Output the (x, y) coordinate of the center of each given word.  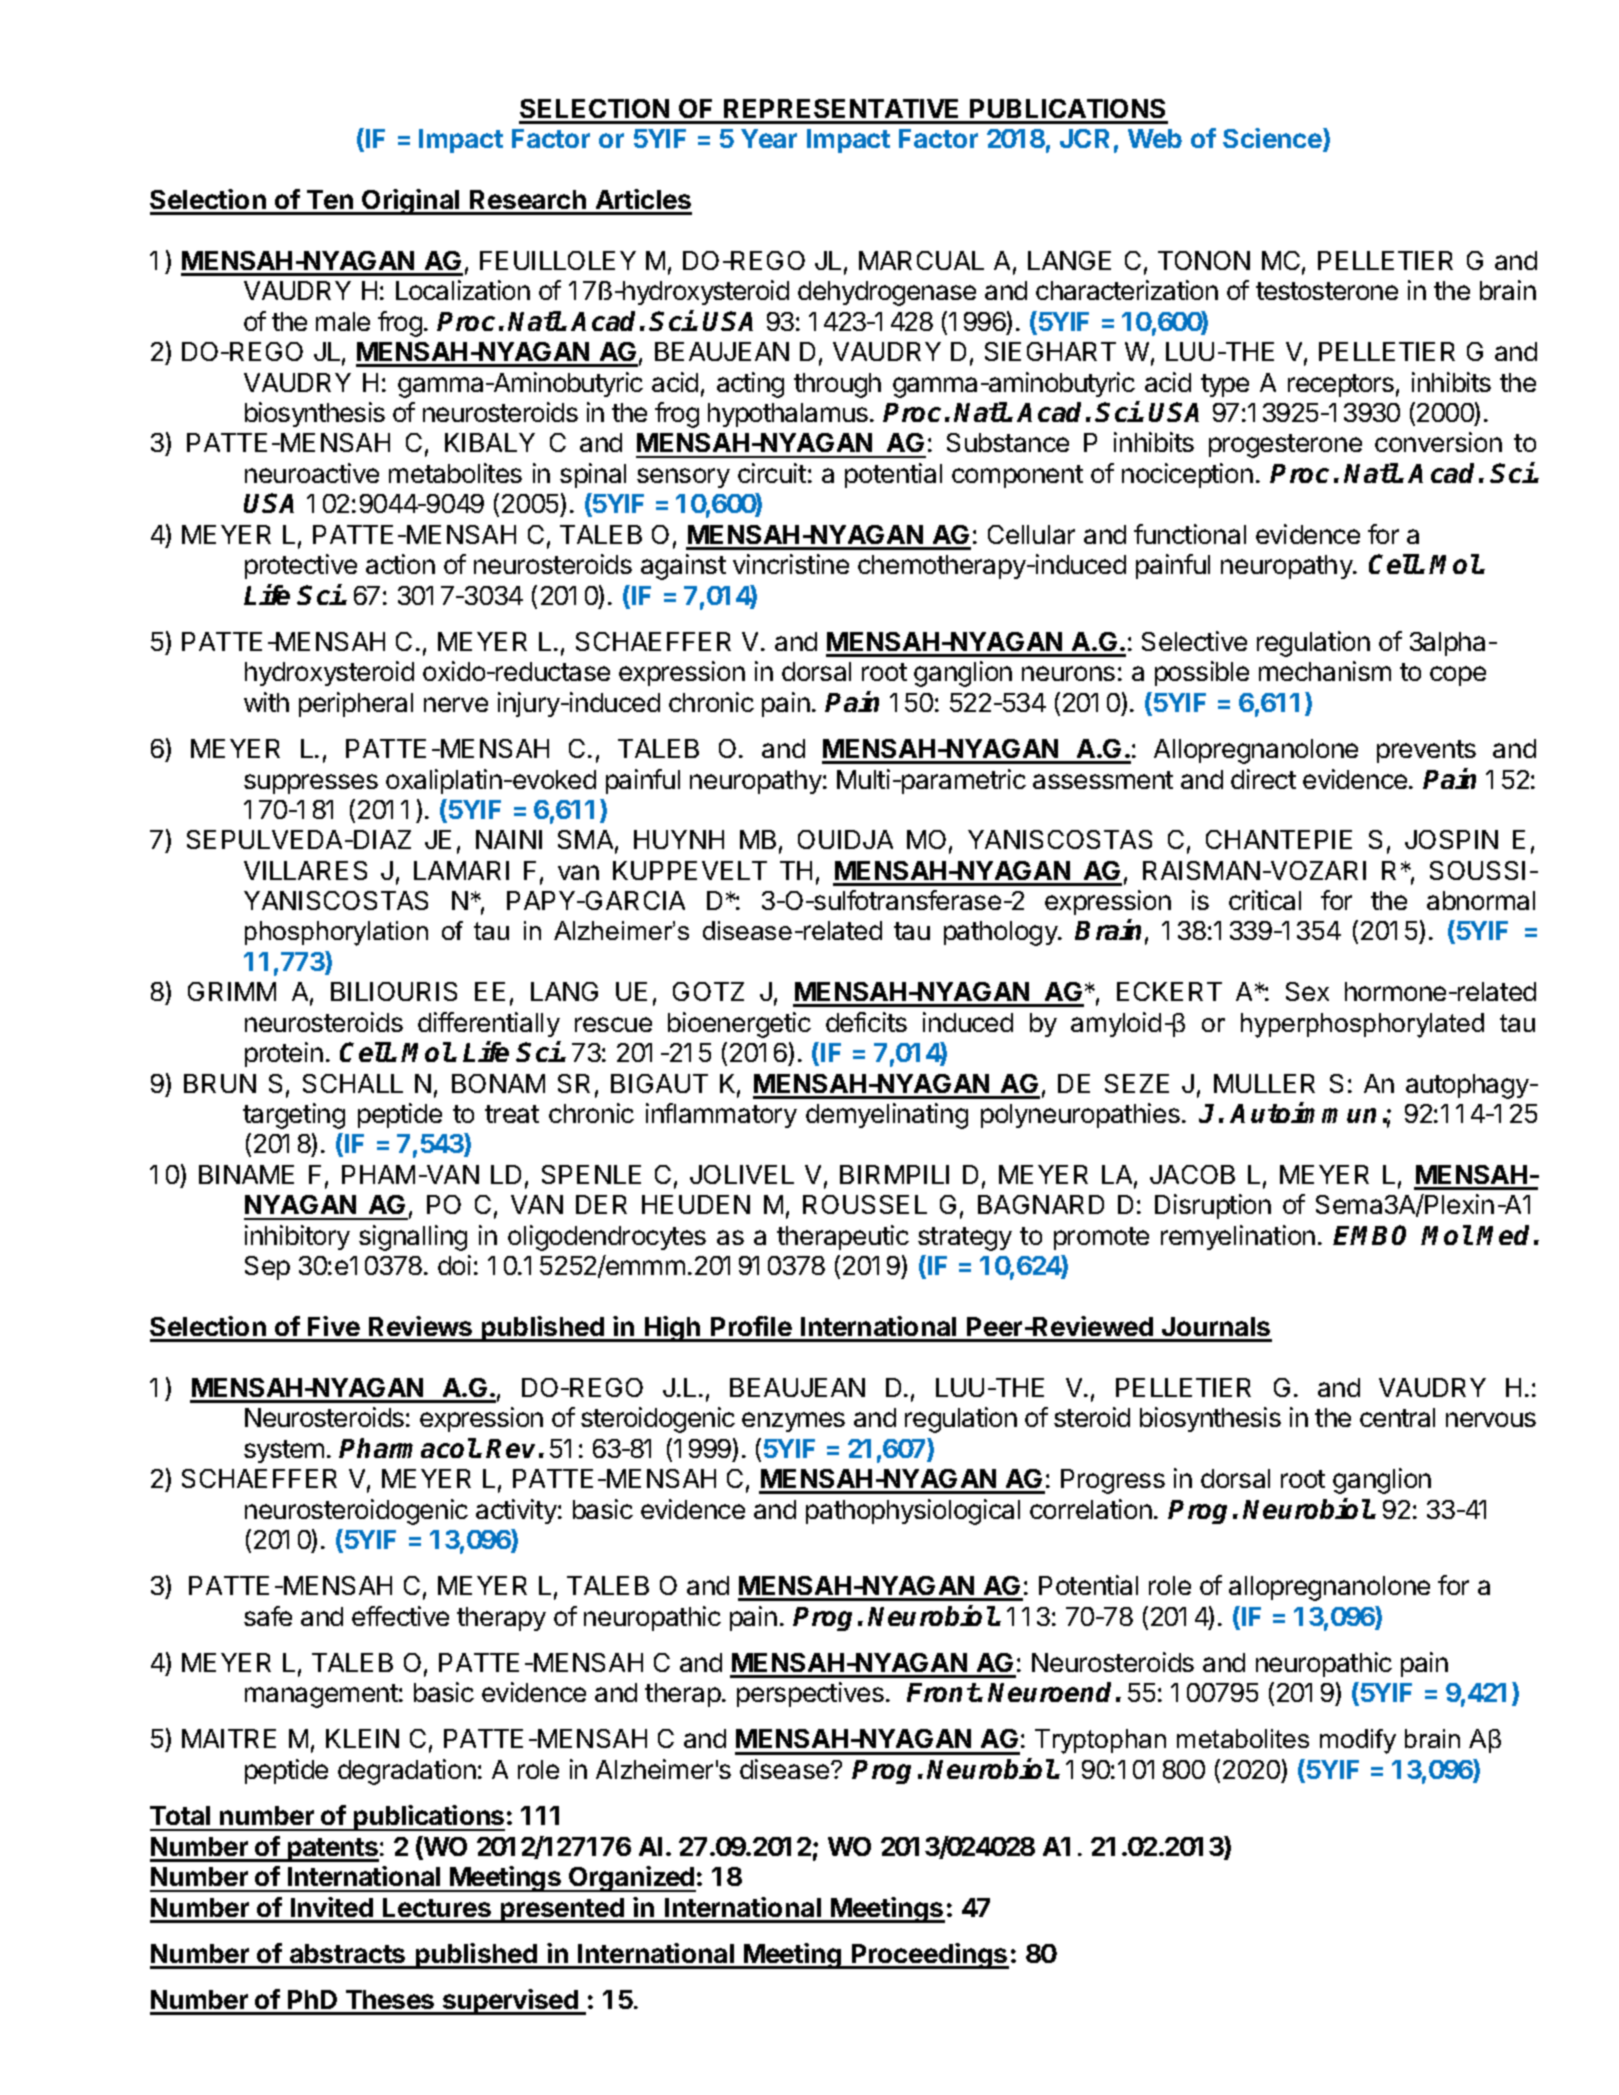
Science (1273, 139)
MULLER (1264, 1083)
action (400, 564)
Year (769, 138)
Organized (631, 1879)
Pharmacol (408, 1448)
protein (284, 1054)
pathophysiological (913, 1512)
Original (411, 202)
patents (332, 1850)
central (1397, 1417)
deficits (866, 1022)
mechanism (1325, 671)
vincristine (791, 564)
